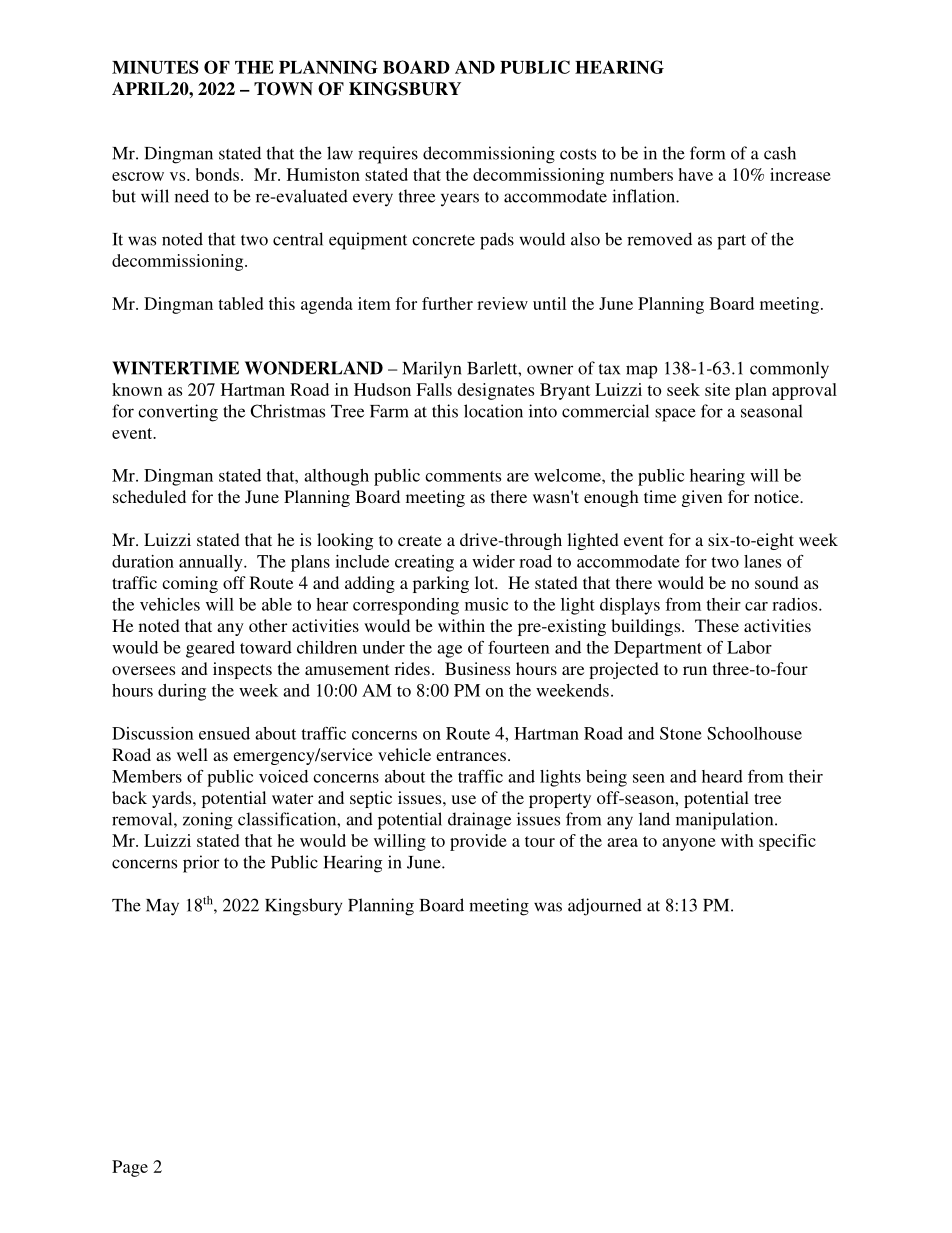 Image resolution: width=952 pixels, height=1233 pixels. Describe the element at coordinates (754, 733) in the image. I see `Schoolhouse` at that location.
